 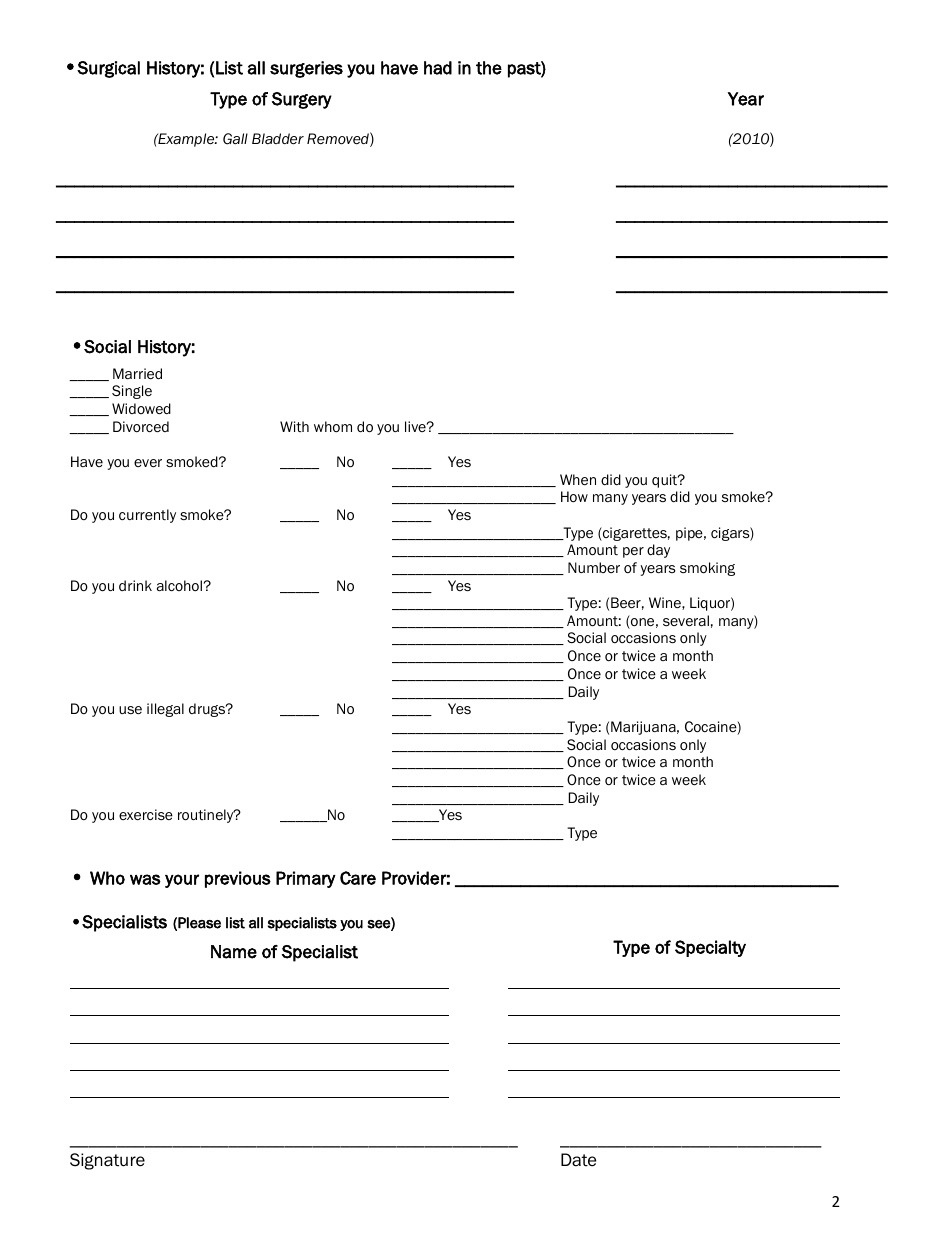 What do you see at coordinates (137, 374) in the image?
I see `Married` at bounding box center [137, 374].
